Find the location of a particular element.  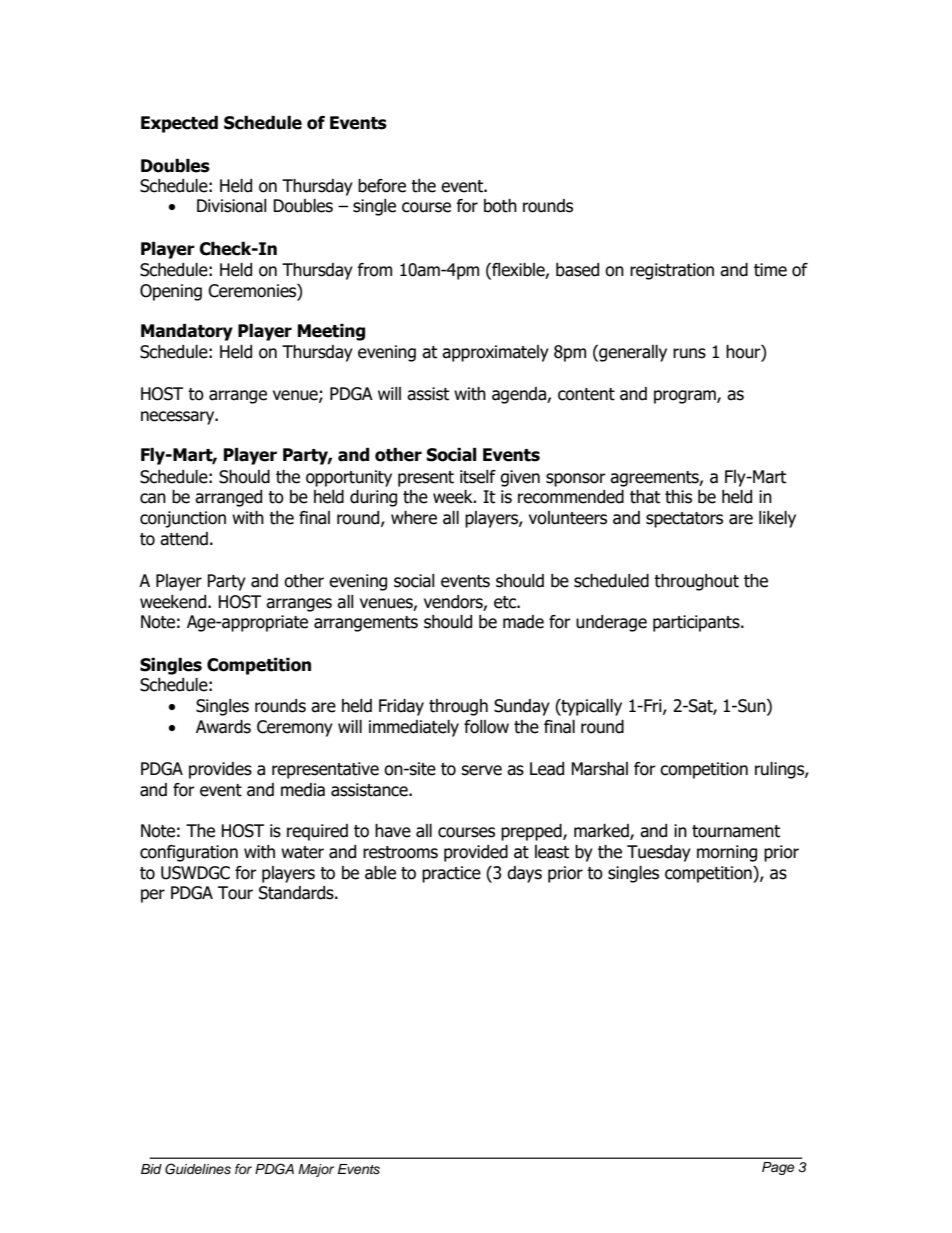

made is located at coordinates (523, 622).
